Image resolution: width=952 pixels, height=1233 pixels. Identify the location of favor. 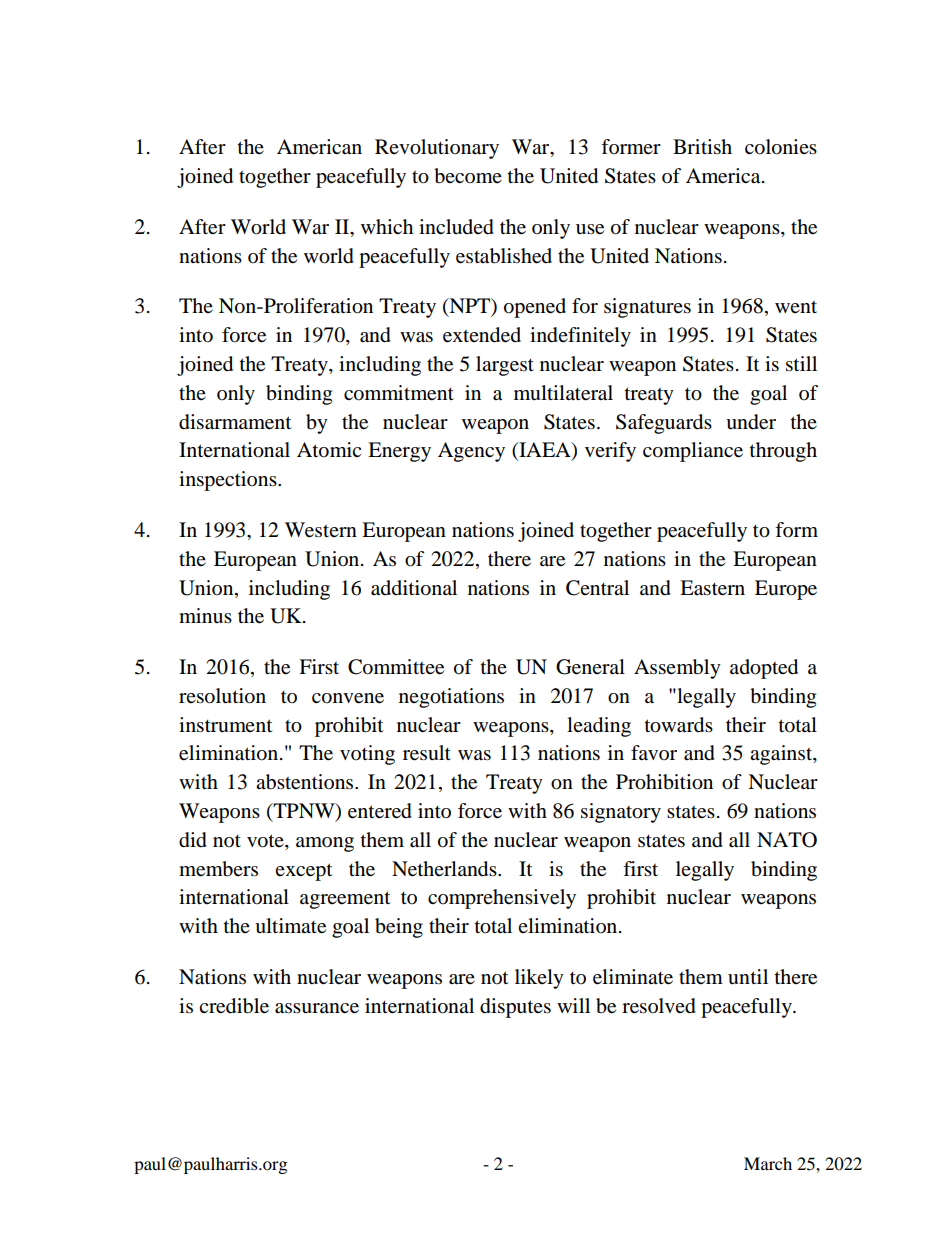
(654, 753).
